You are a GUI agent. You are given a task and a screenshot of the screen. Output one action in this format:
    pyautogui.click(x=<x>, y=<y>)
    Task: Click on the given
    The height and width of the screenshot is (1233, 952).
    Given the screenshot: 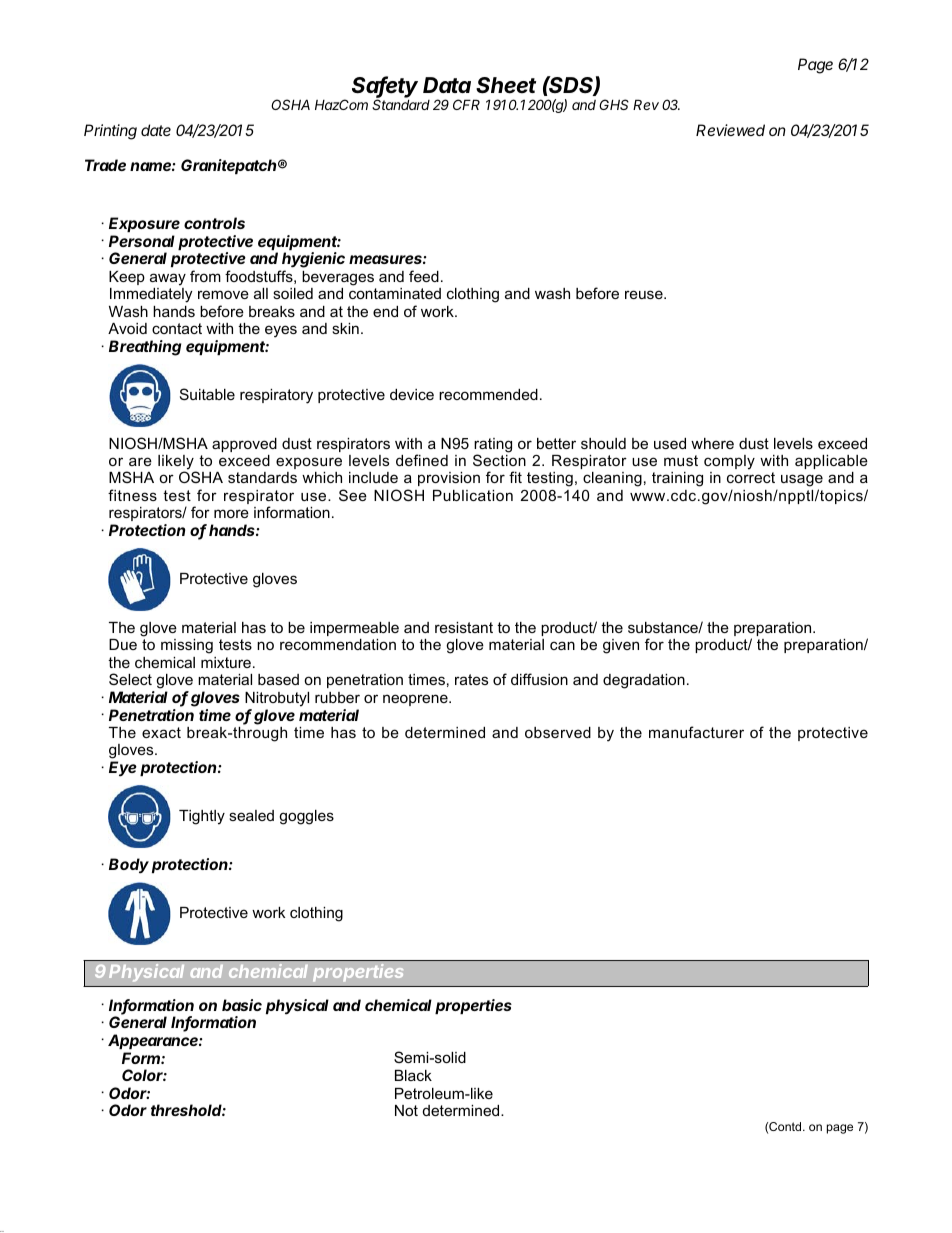 What is the action you would take?
    pyautogui.click(x=621, y=646)
